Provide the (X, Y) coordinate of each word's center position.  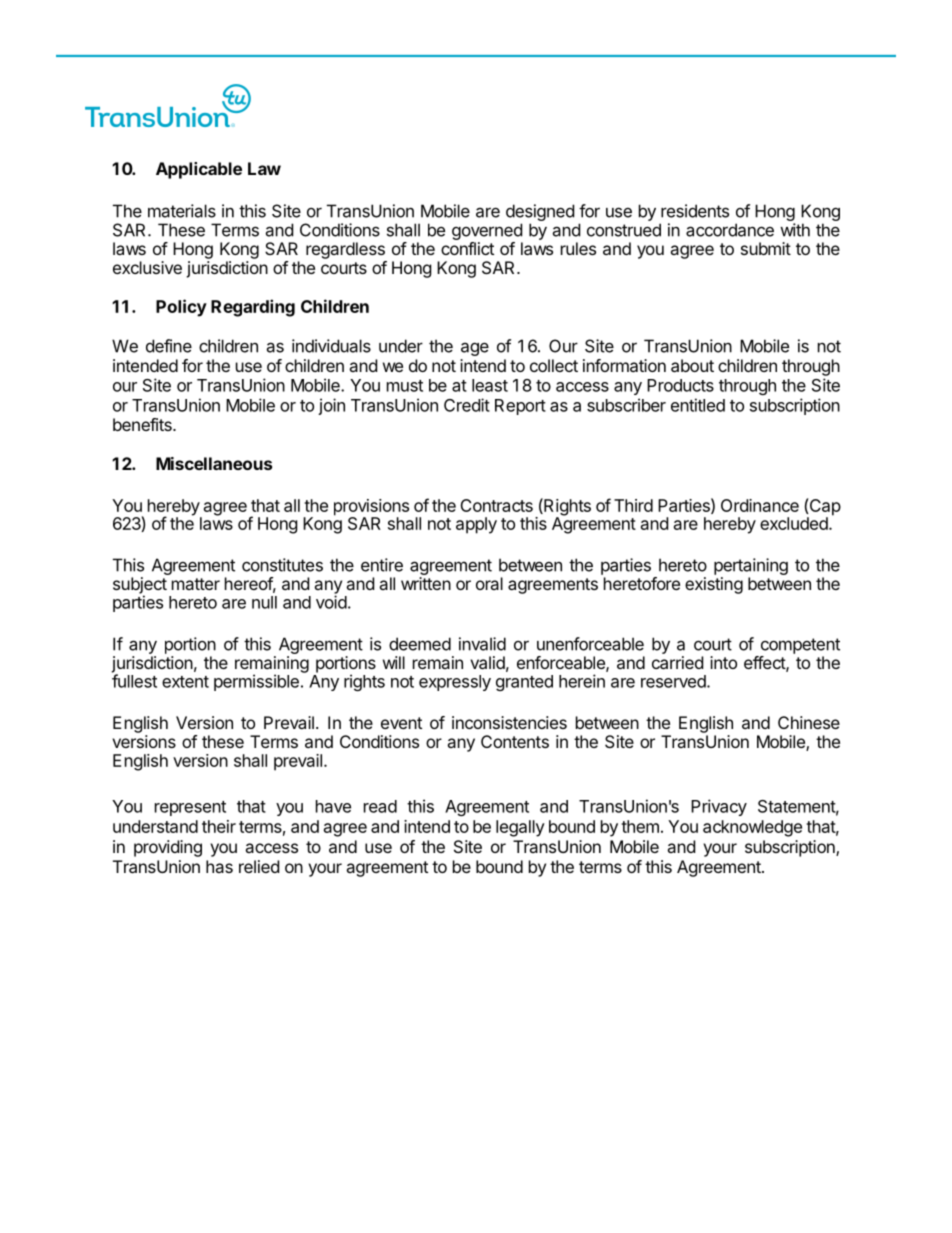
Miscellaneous (214, 463)
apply (476, 525)
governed (487, 231)
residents (695, 211)
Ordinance (760, 505)
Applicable (199, 170)
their (219, 826)
